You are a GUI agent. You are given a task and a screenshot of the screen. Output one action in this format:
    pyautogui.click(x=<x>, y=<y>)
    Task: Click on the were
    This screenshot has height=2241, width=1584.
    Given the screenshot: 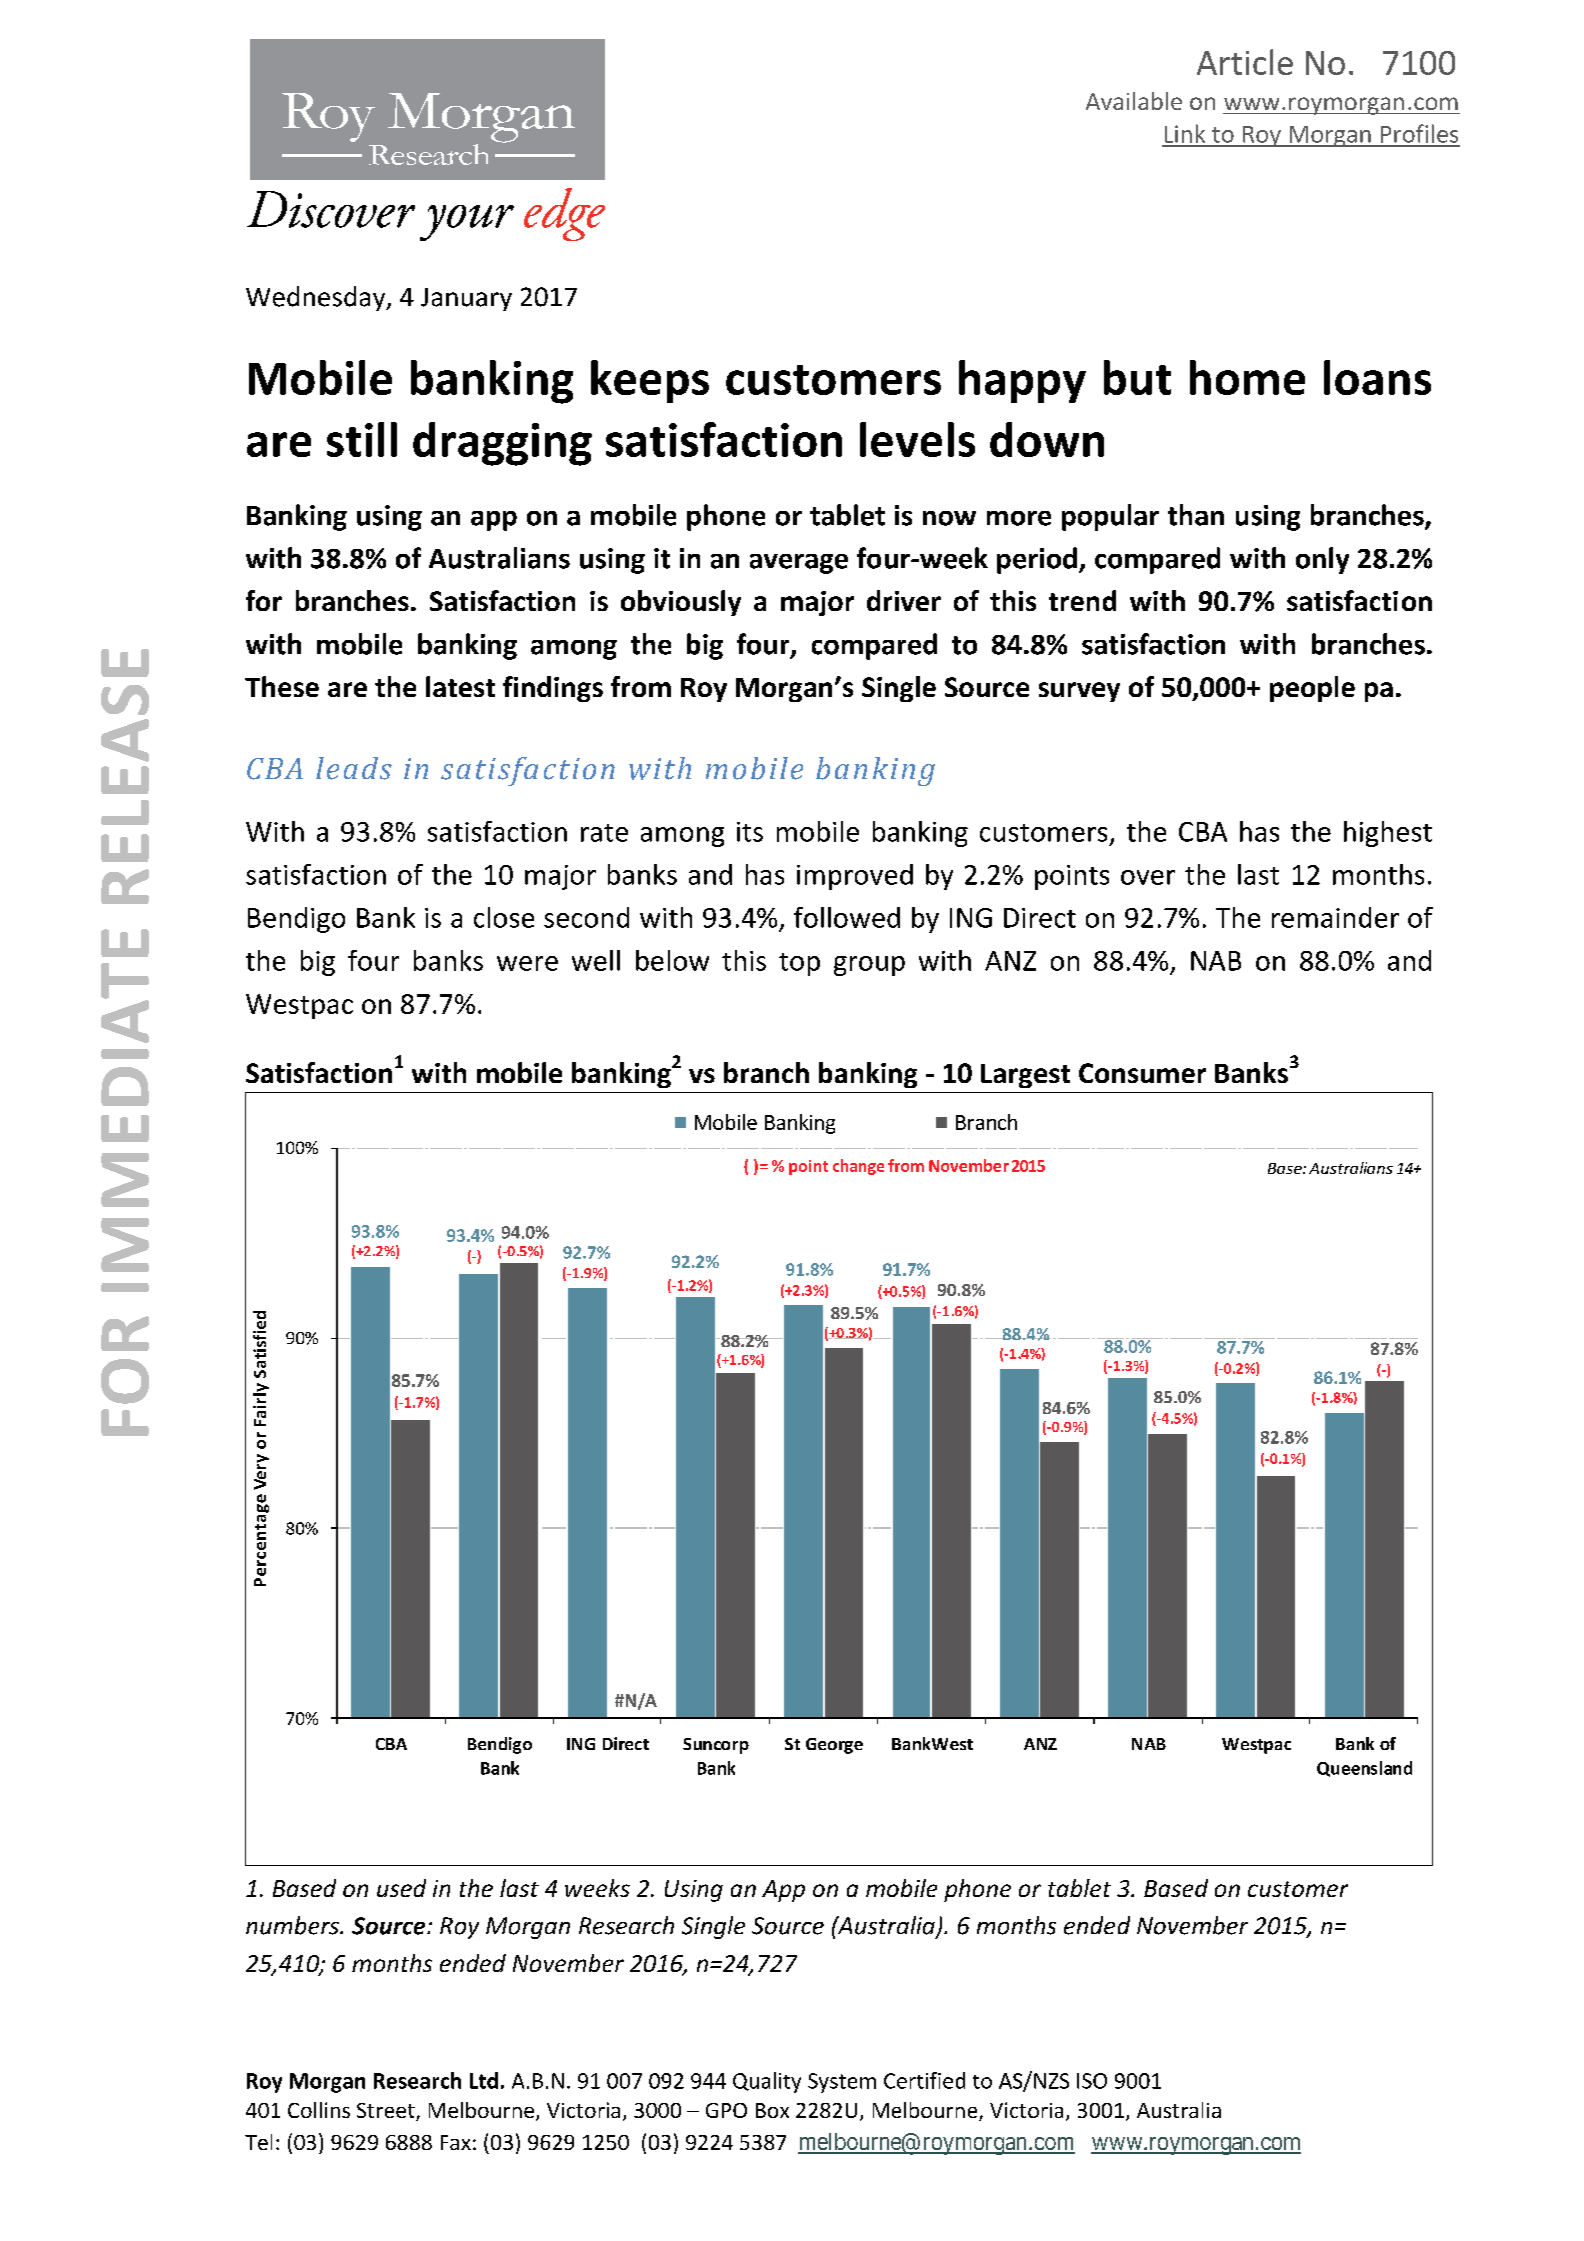 What is the action you would take?
    pyautogui.click(x=527, y=963)
